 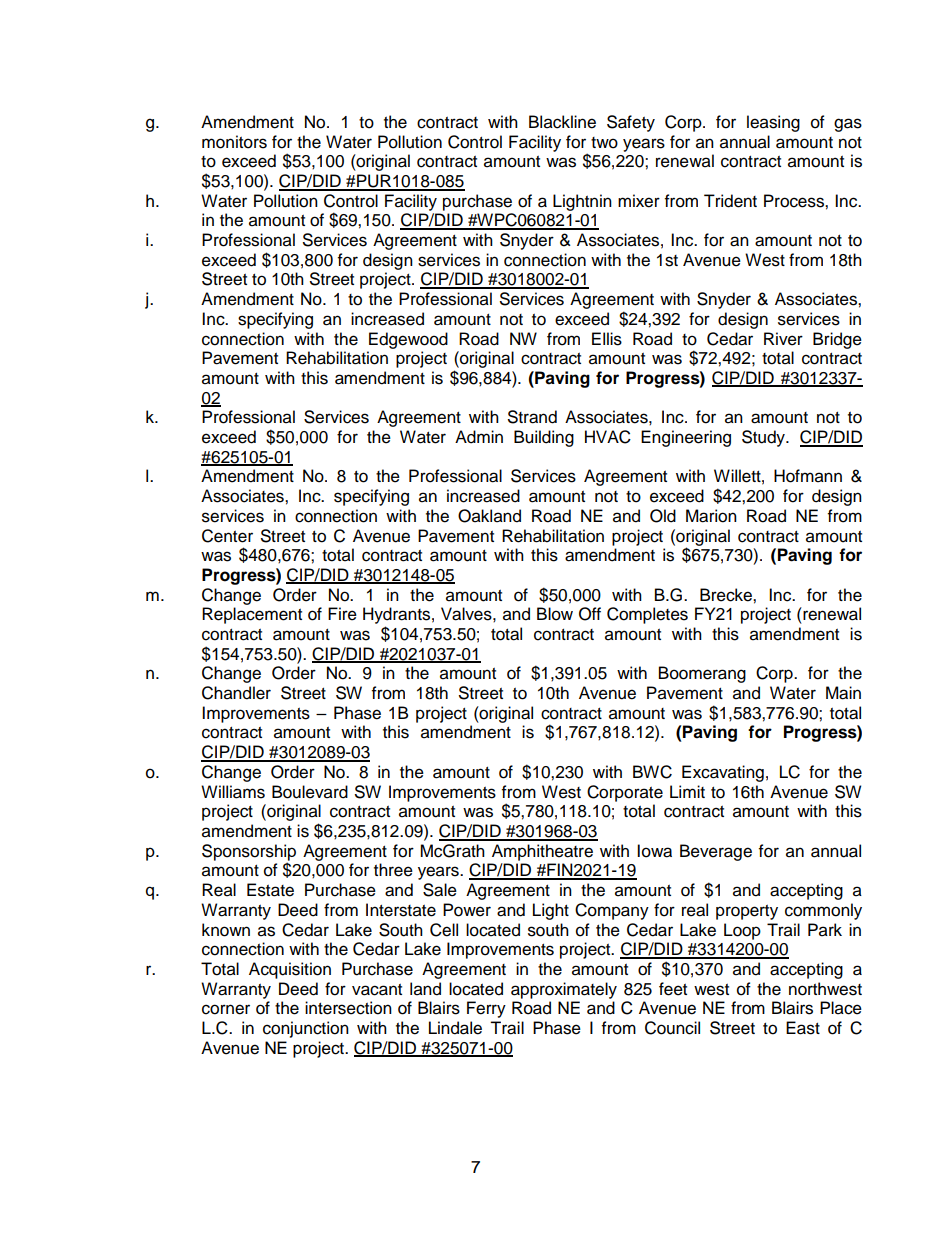 I want to click on Iowa, so click(x=654, y=851).
